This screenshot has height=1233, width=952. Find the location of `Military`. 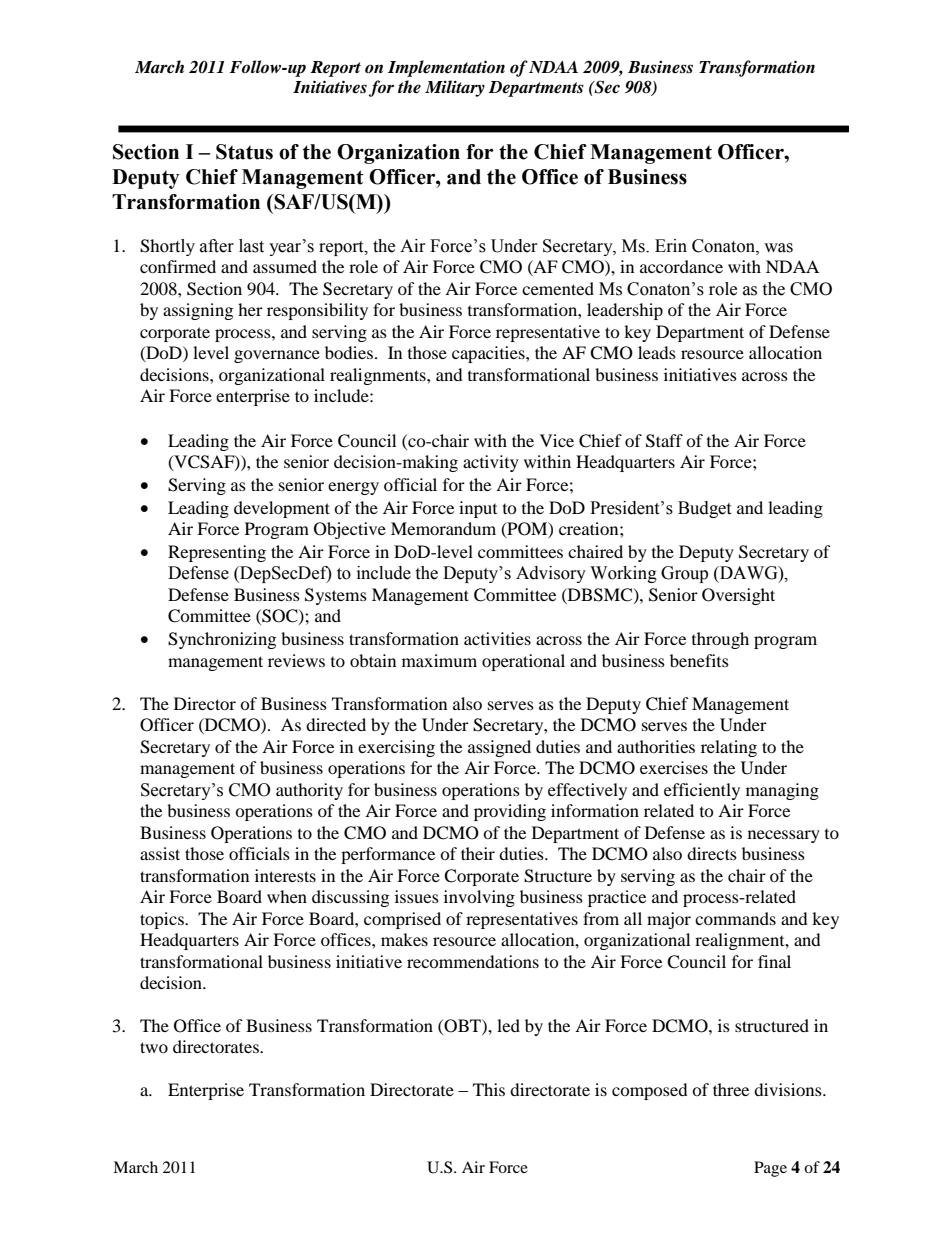

Military is located at coordinates (455, 88).
